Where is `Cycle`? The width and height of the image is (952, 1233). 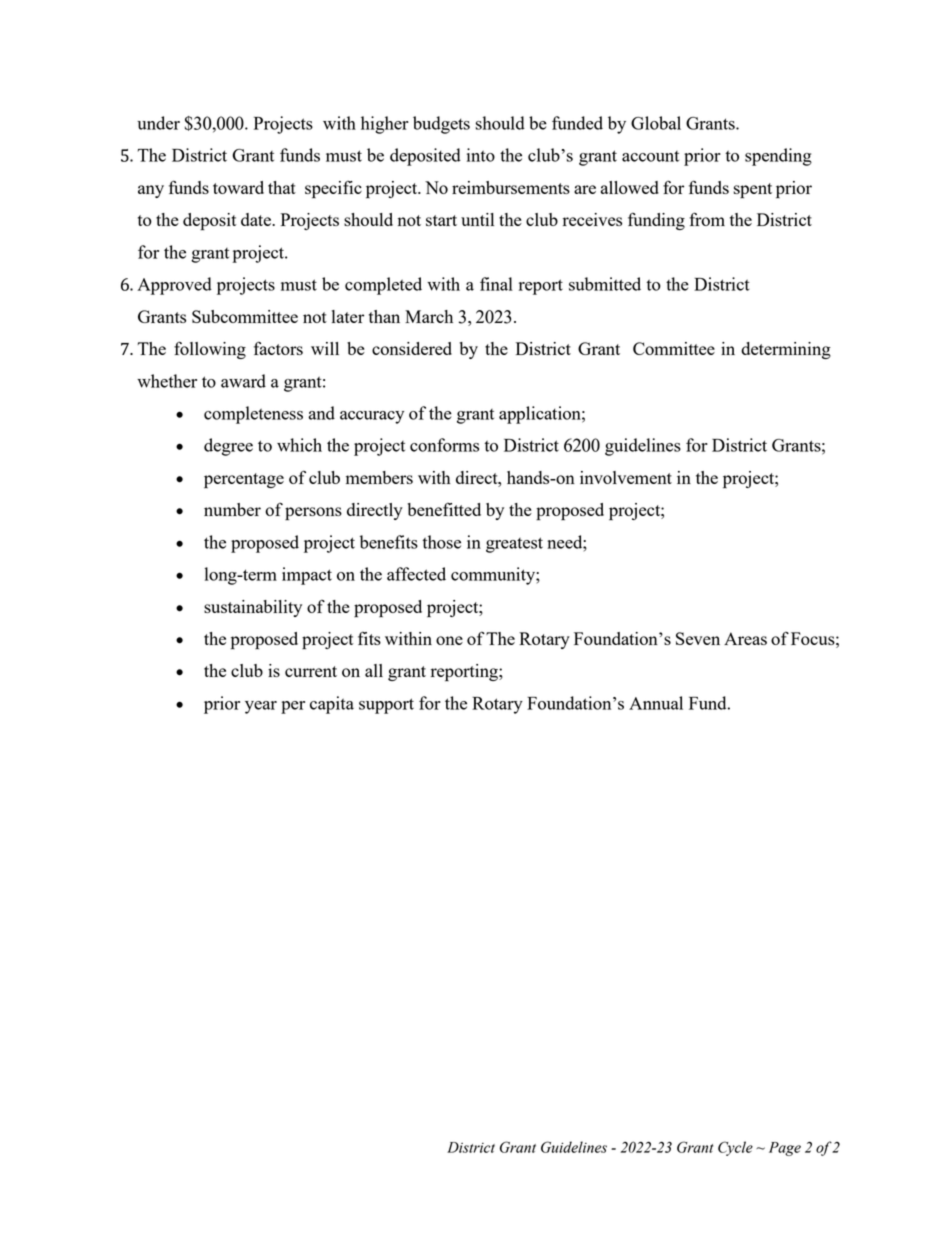 Cycle is located at coordinates (735, 1148).
